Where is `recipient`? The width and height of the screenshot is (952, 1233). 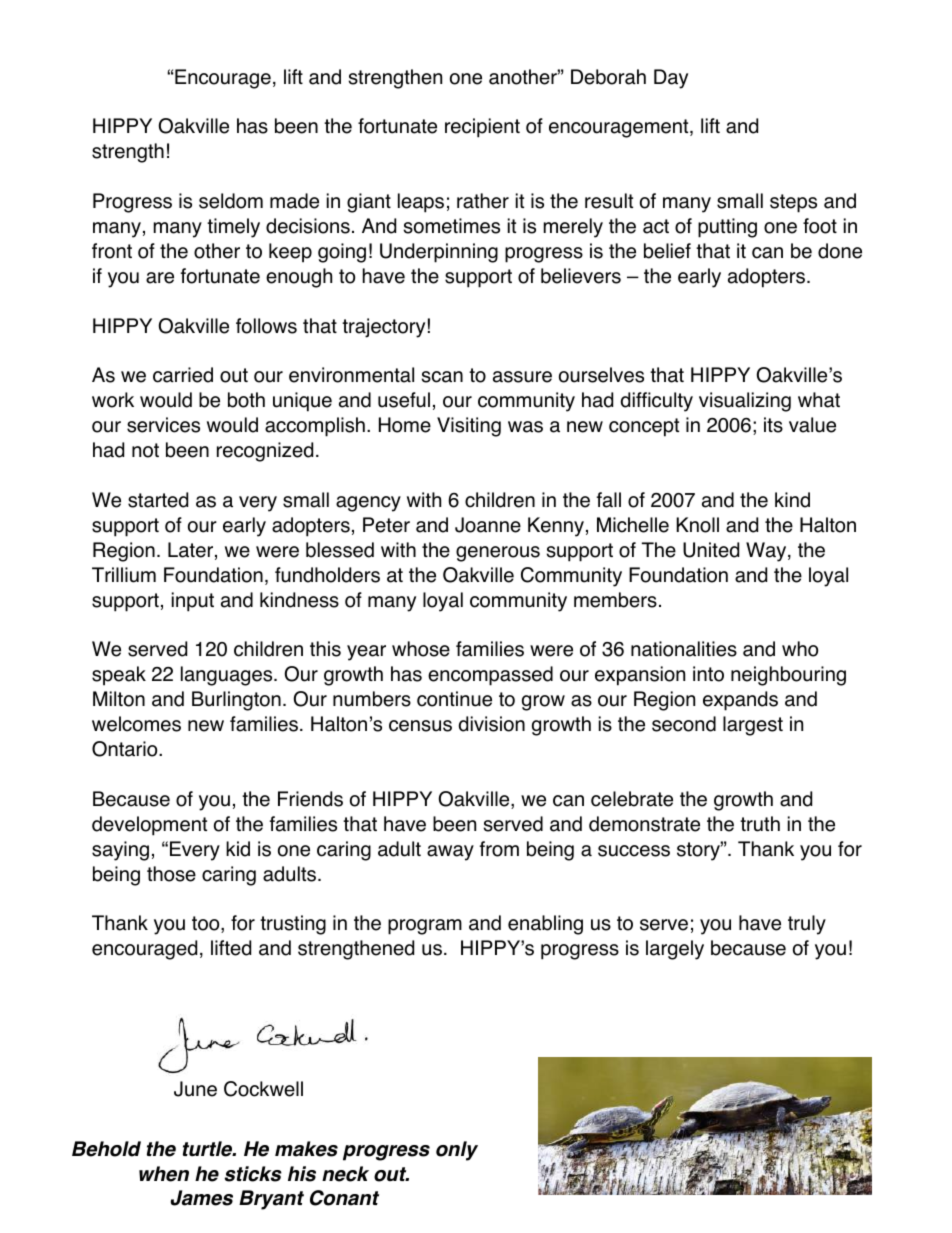
recipient is located at coordinates (482, 128).
